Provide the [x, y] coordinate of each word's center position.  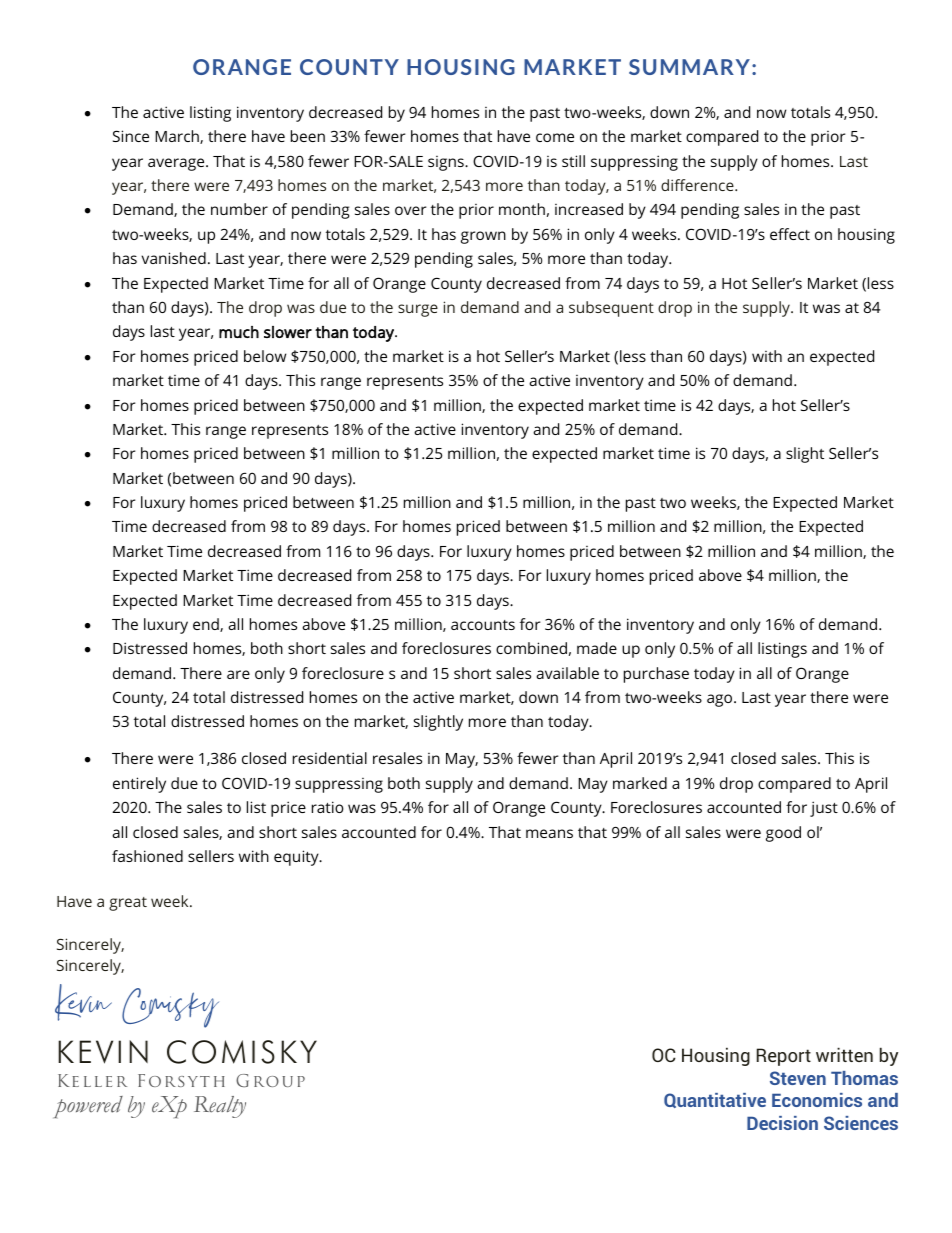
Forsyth [181, 1080]
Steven [798, 1078]
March [178, 137]
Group [270, 1080]
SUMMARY [689, 67]
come [555, 137]
